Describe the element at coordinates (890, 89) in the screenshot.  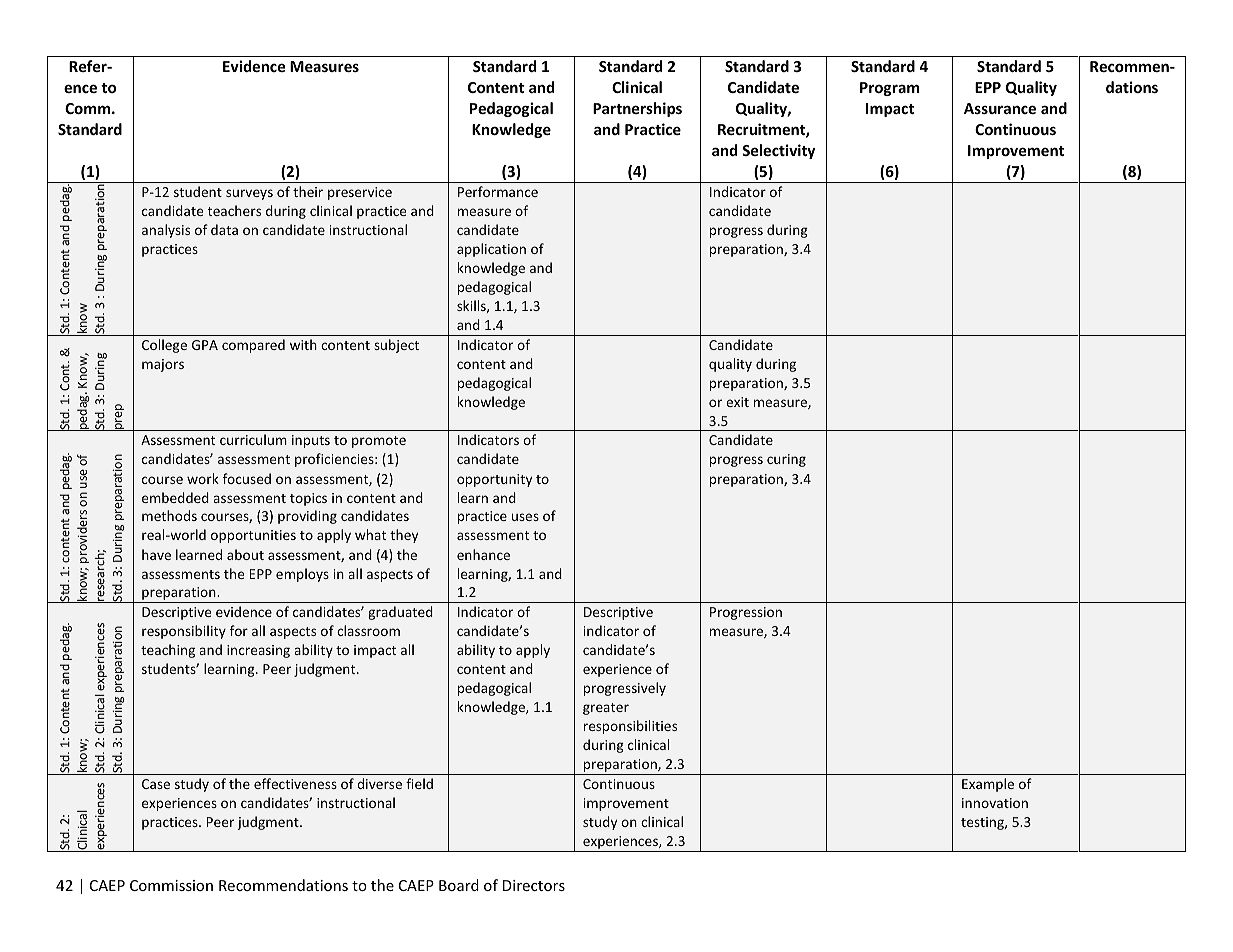
I see `Program` at that location.
